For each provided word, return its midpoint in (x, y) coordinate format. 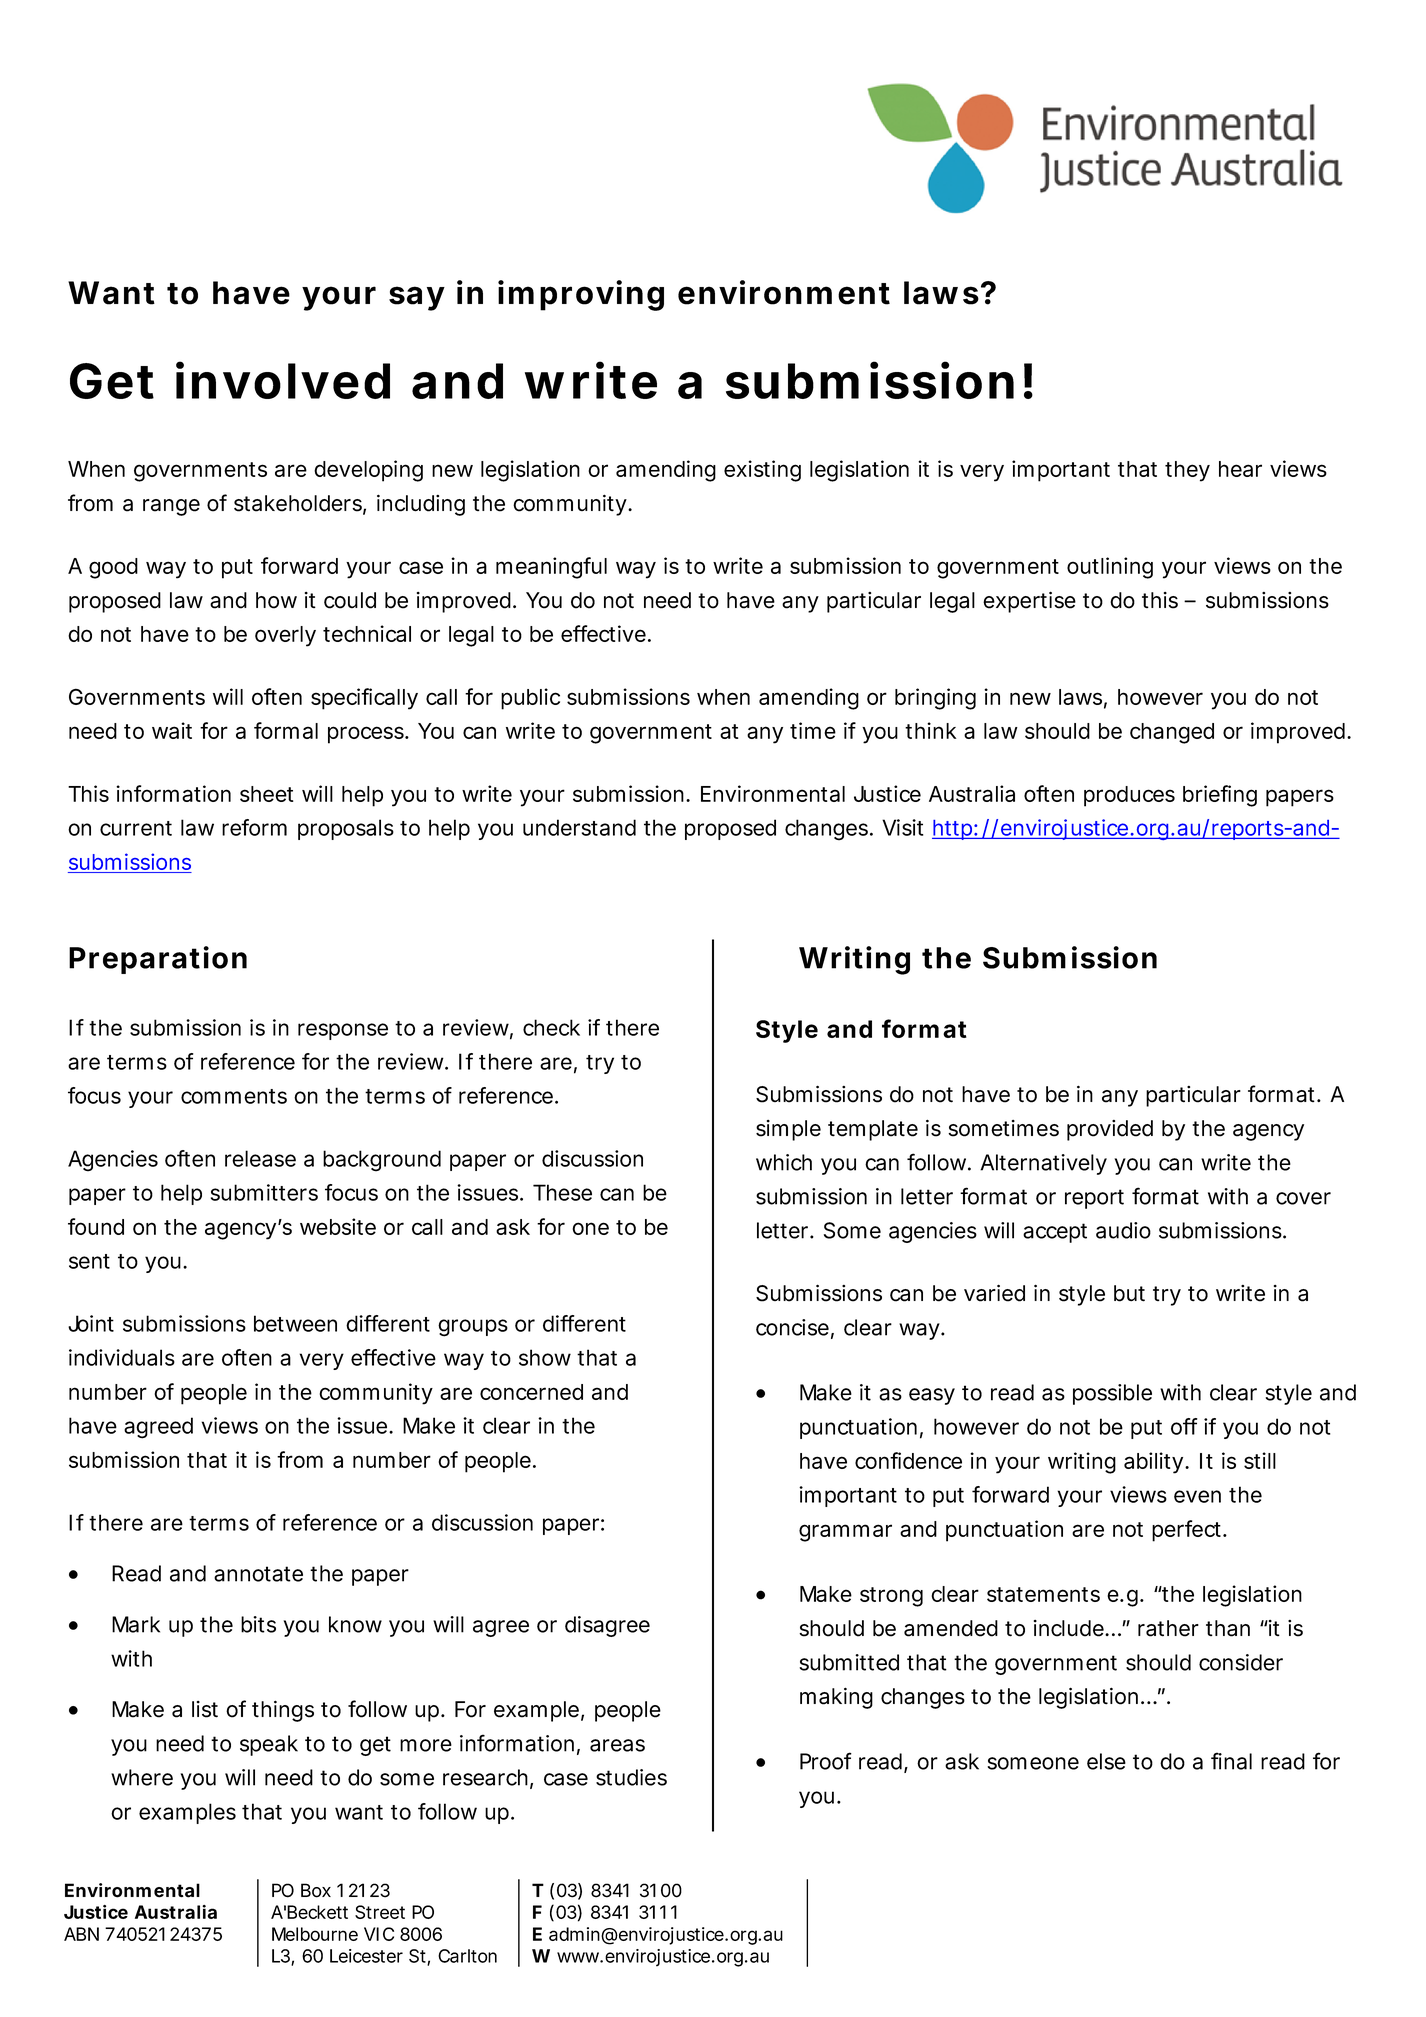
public (530, 699)
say (416, 298)
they (1187, 471)
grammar (845, 1533)
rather (1168, 1628)
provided (1110, 1130)
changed (1172, 733)
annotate (258, 1574)
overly (285, 636)
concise (792, 1327)
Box (316, 1890)
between (295, 1323)
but (1129, 1293)
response (343, 1031)
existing (762, 471)
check (551, 1027)
